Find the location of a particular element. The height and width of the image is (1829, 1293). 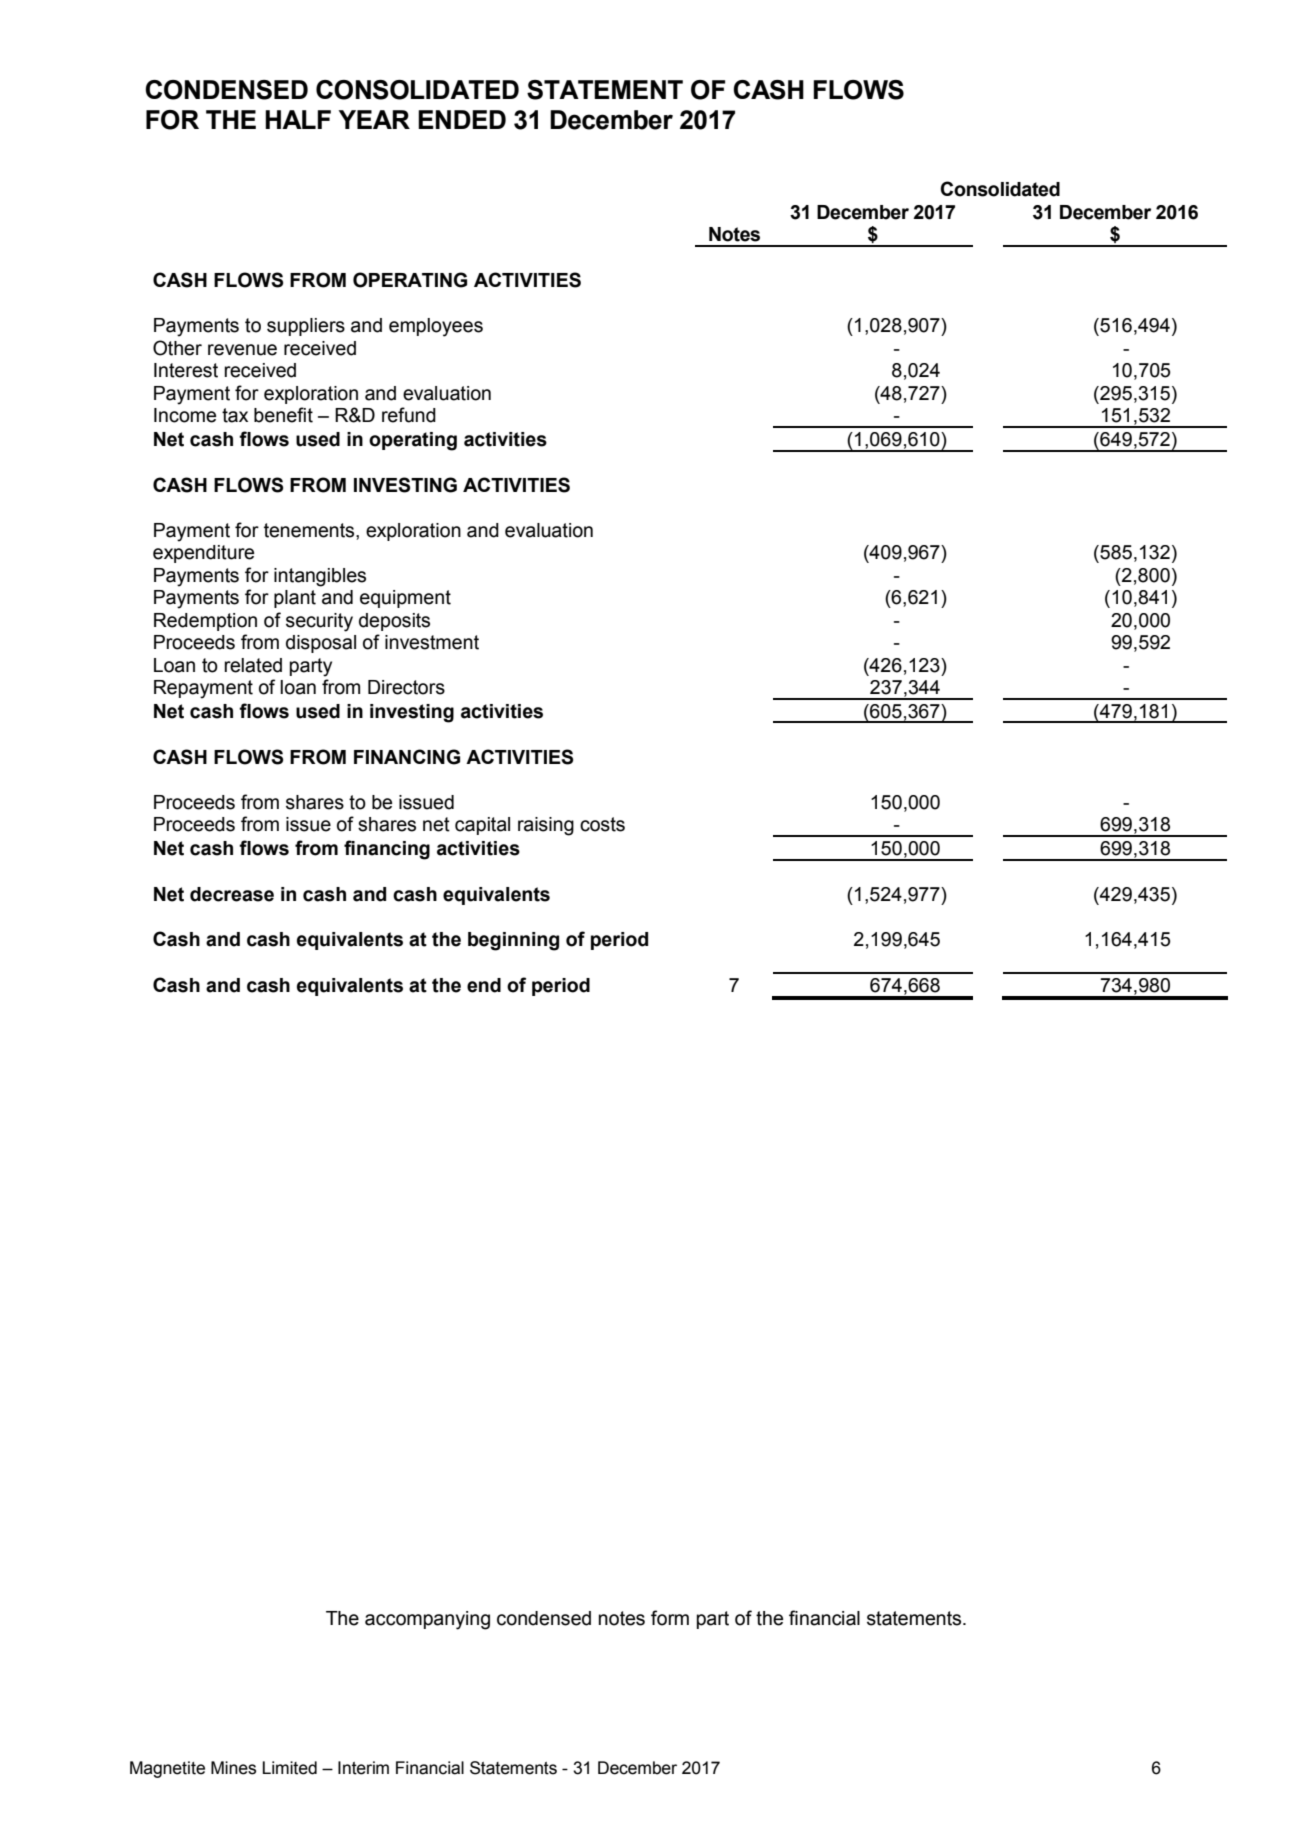

HALF is located at coordinates (298, 119).
